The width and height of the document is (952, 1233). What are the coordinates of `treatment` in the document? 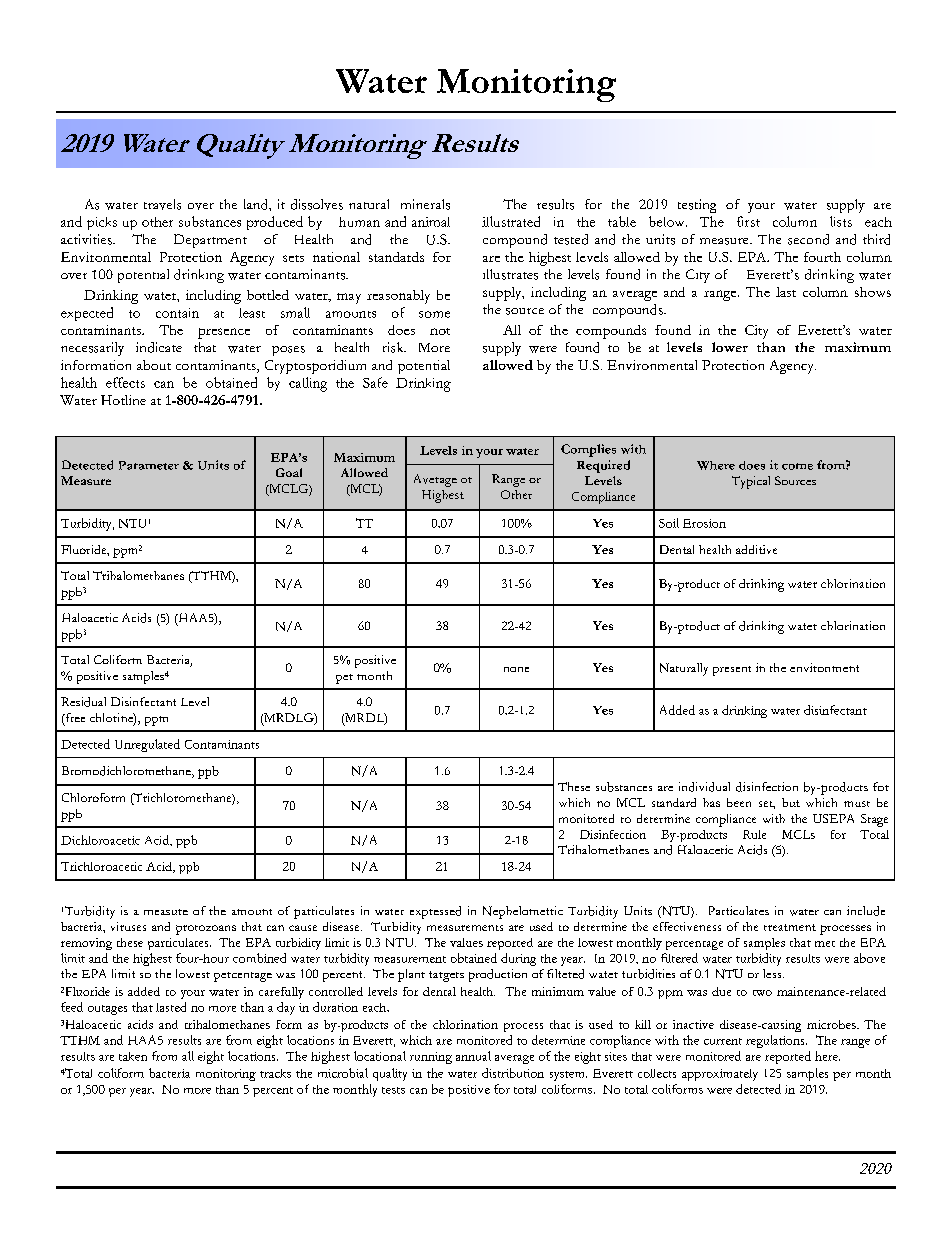 It's located at (790, 927).
